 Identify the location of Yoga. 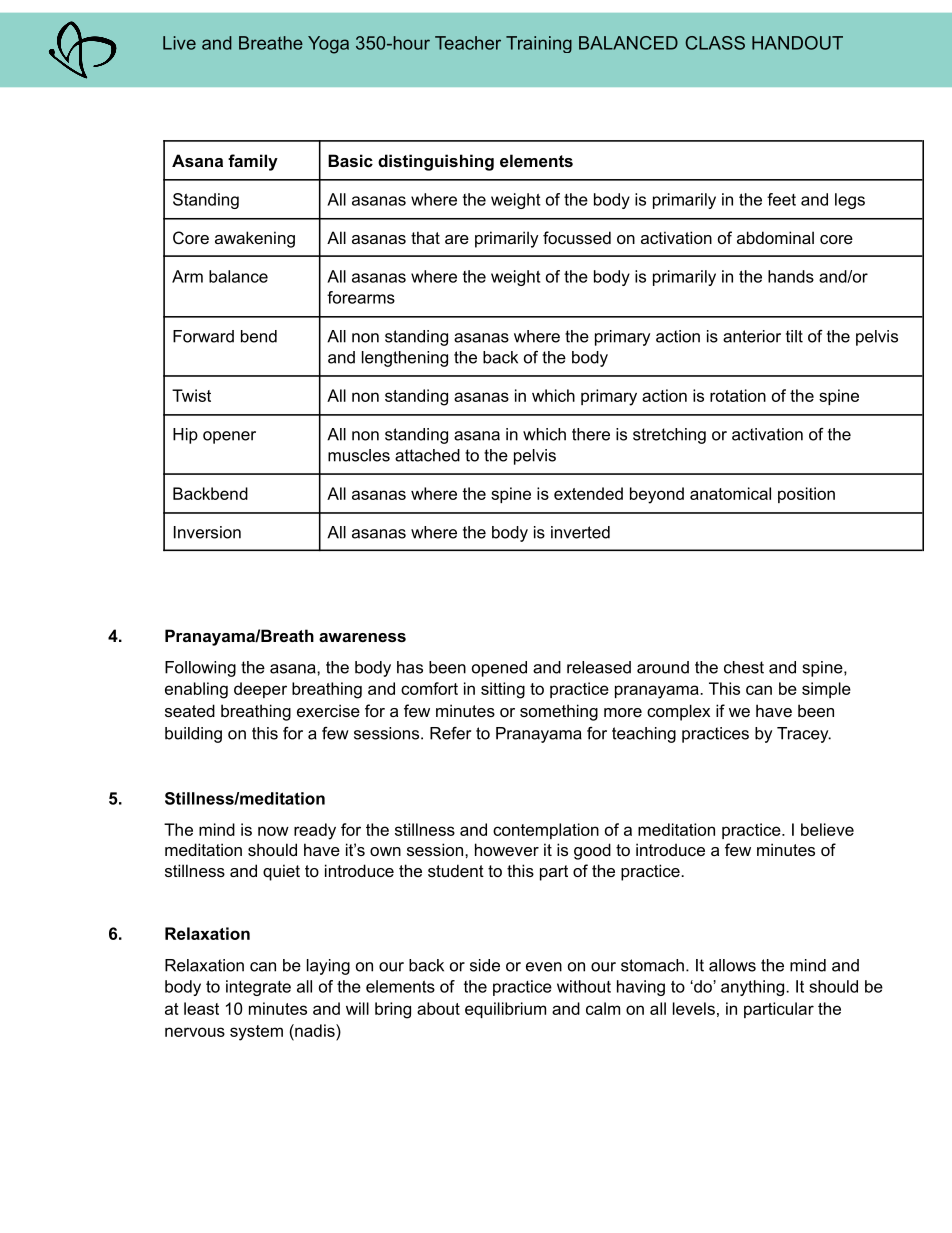
(328, 45).
